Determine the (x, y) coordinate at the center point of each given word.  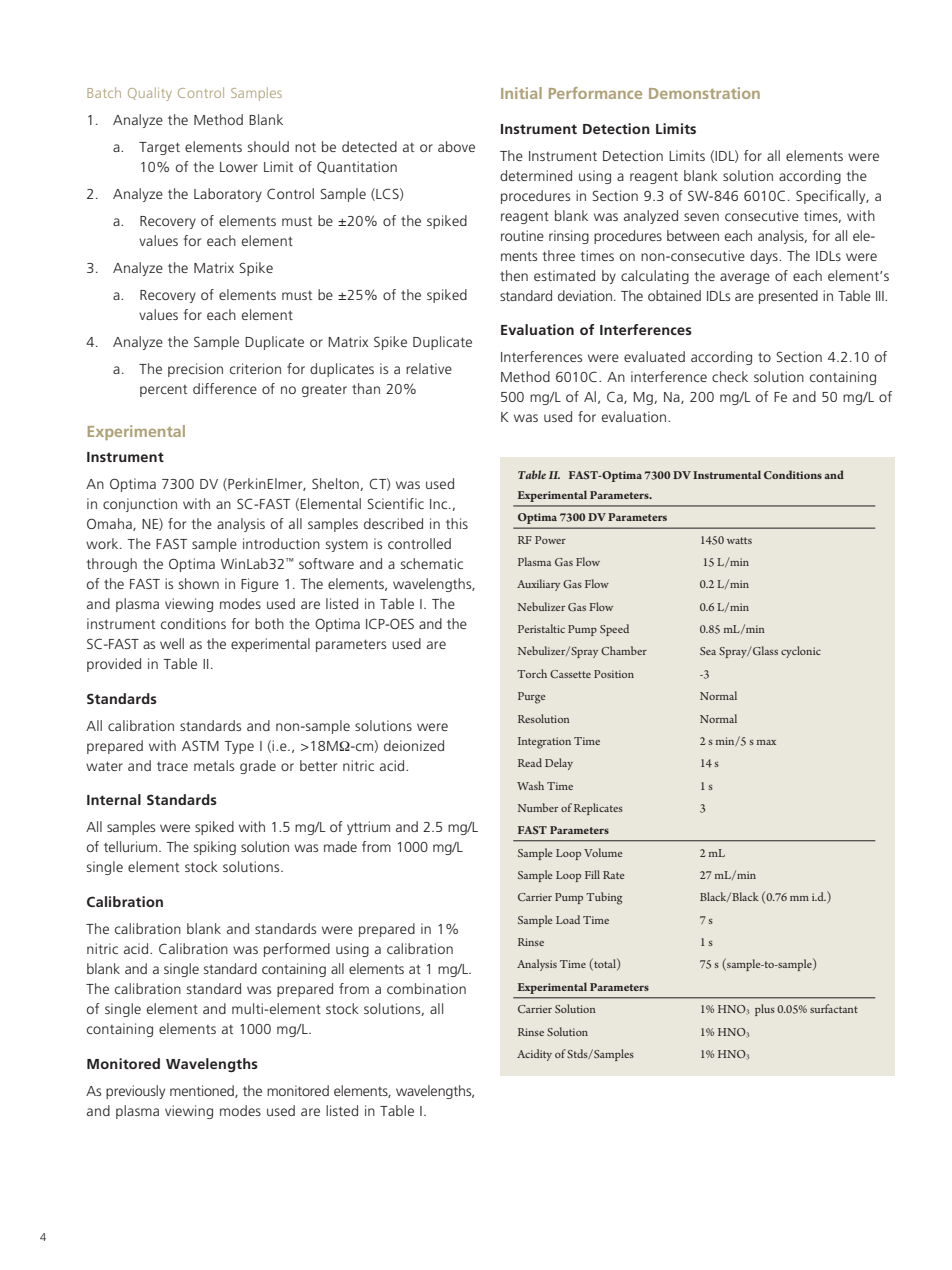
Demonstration (704, 93)
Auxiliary (538, 585)
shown (199, 583)
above (456, 146)
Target (159, 148)
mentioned (203, 1091)
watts (739, 540)
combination (426, 988)
